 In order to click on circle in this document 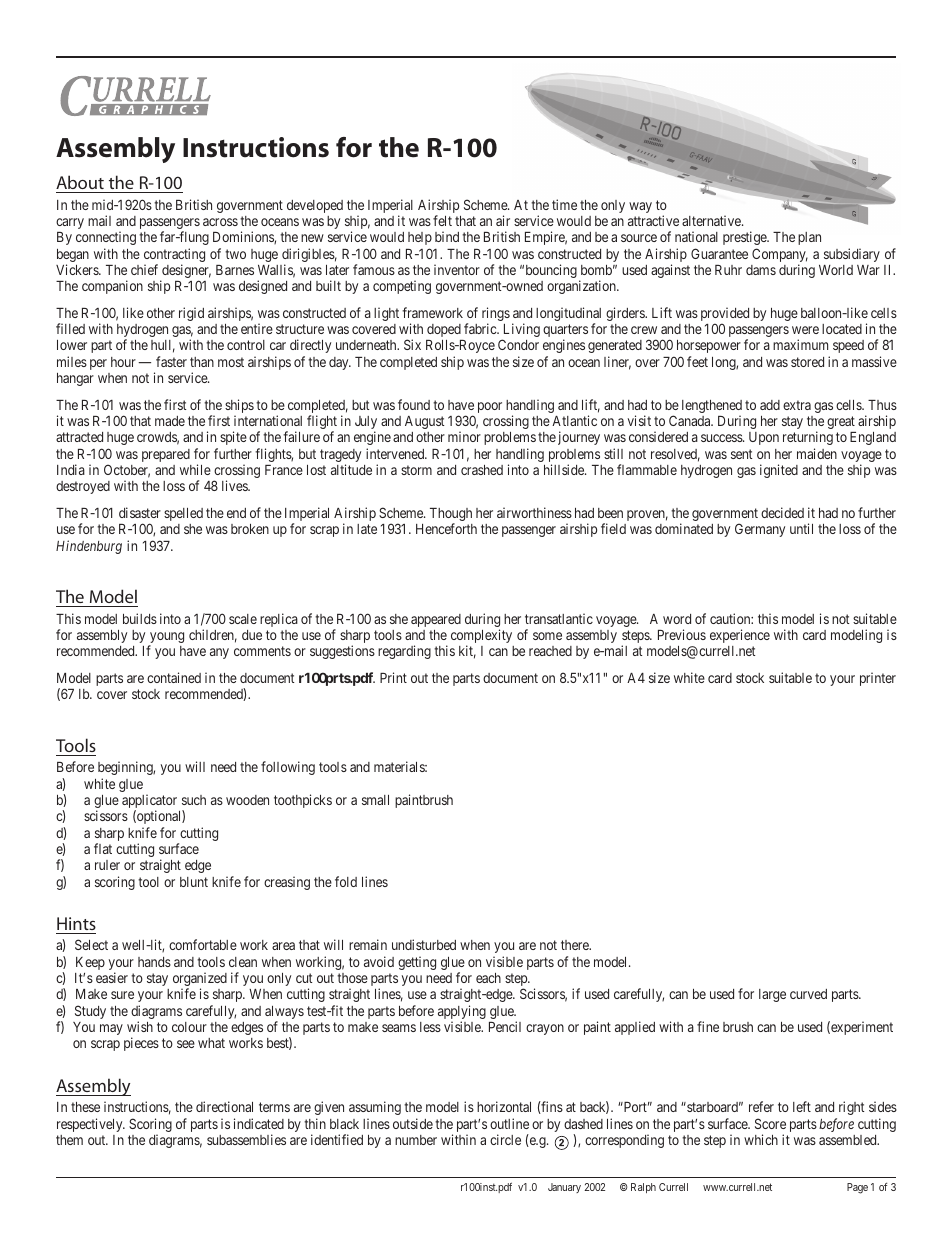, I will do `click(505, 1139)`.
